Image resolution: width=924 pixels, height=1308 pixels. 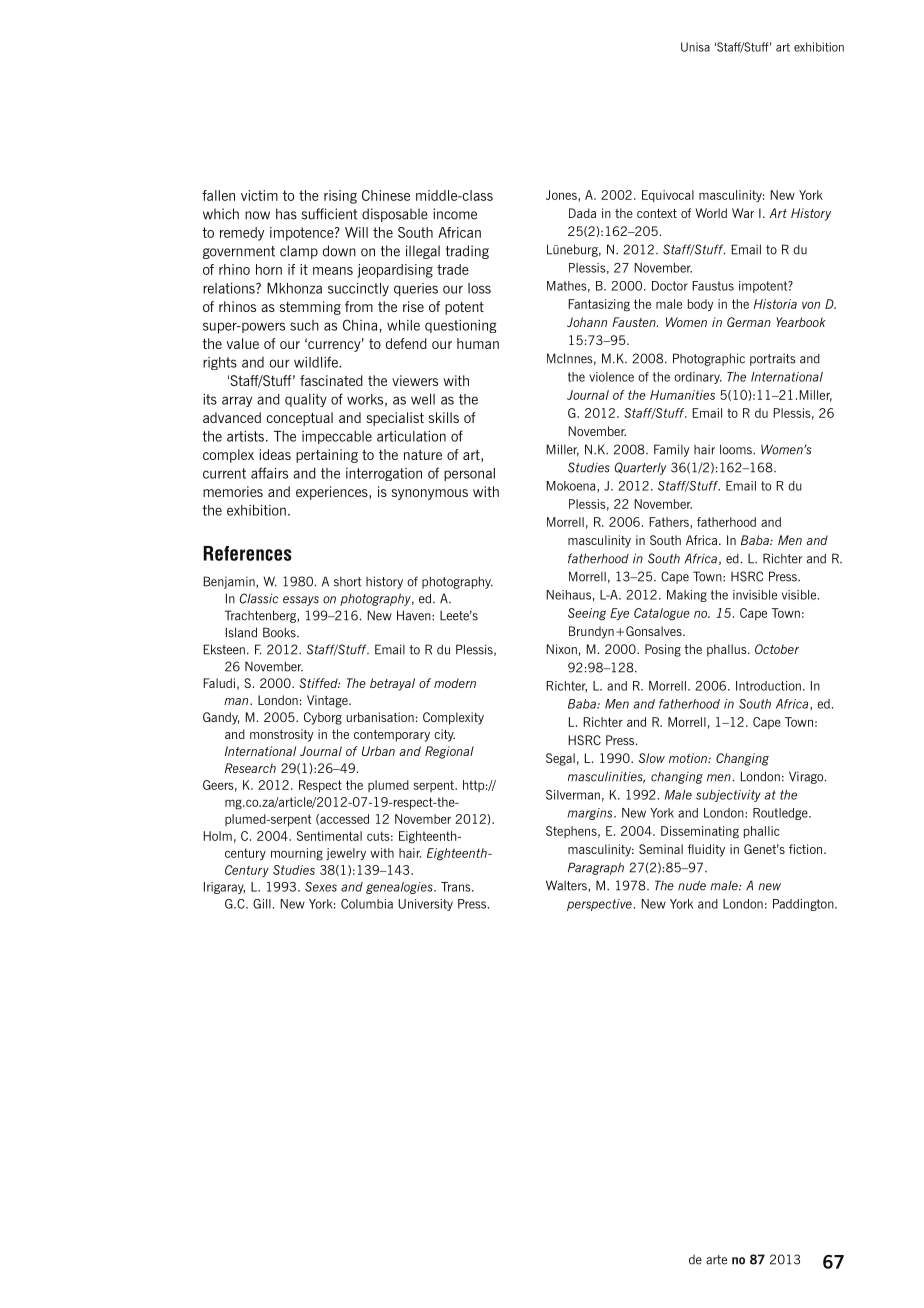 I want to click on has, so click(x=286, y=214).
